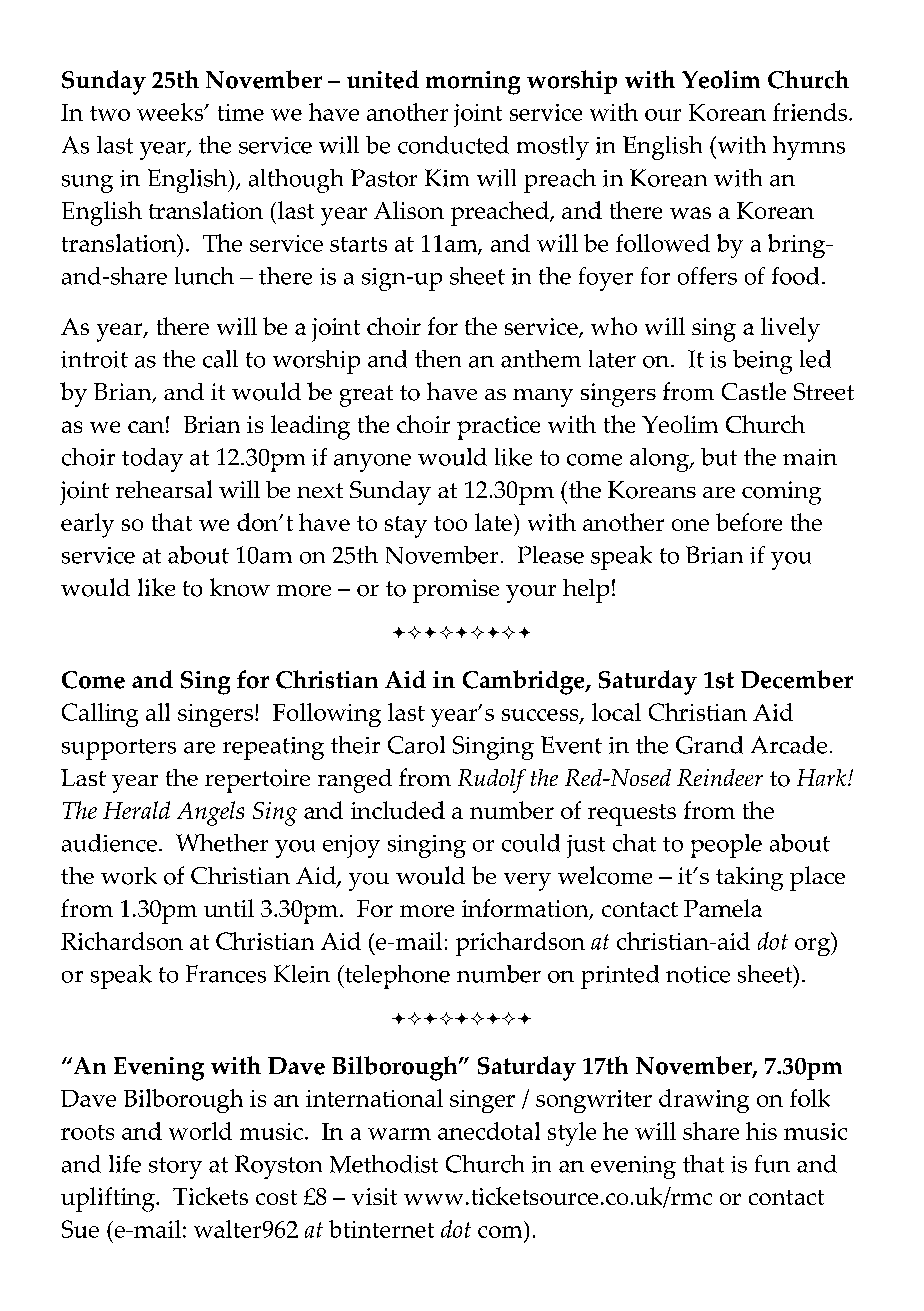 The height and width of the image is (1311, 924). Describe the element at coordinates (723, 908) in the image. I see `Pamela` at that location.
